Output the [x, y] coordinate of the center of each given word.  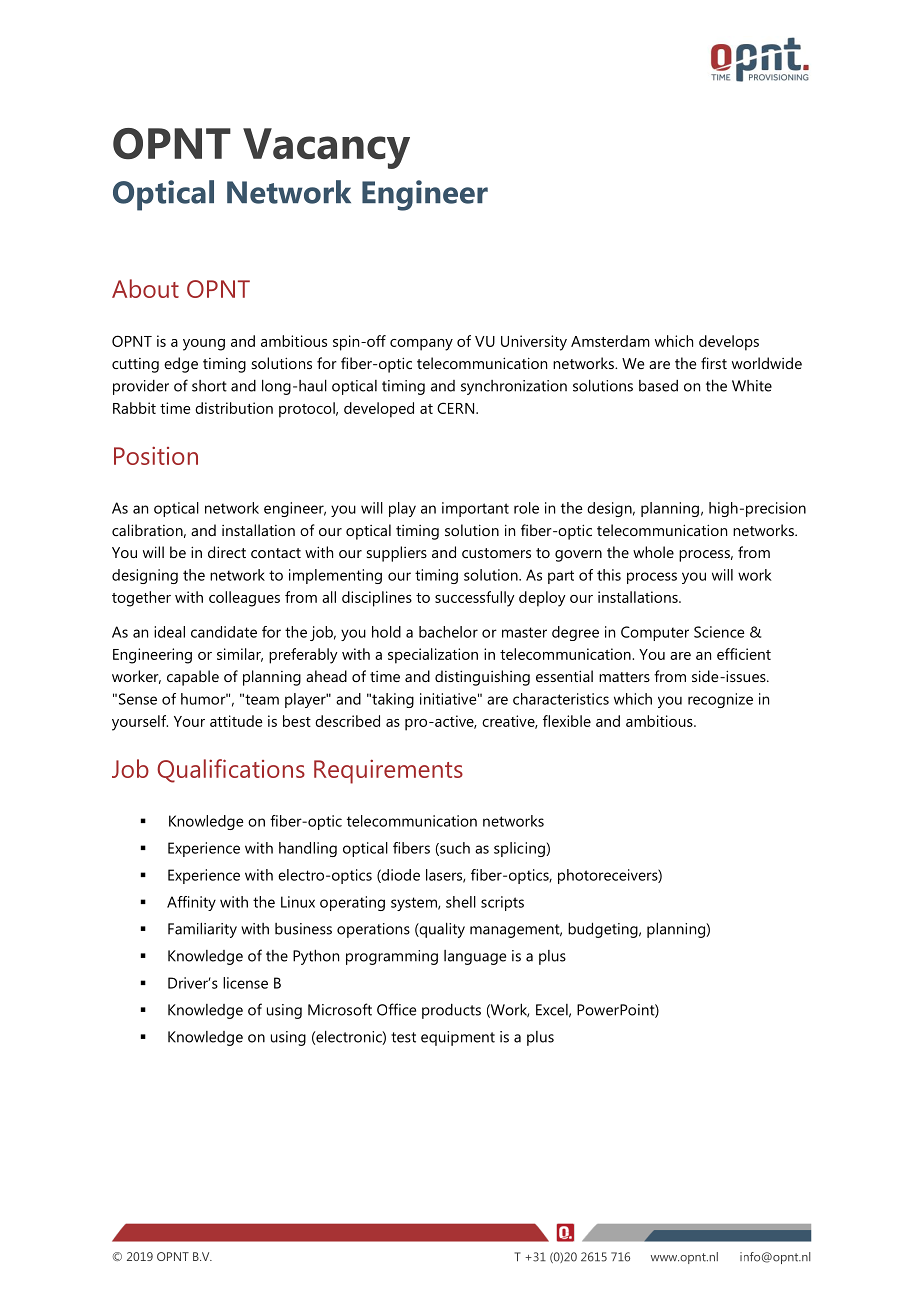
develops [729, 343]
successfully [475, 599]
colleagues [244, 599]
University [534, 343]
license [245, 983]
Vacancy [326, 148]
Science [719, 632]
